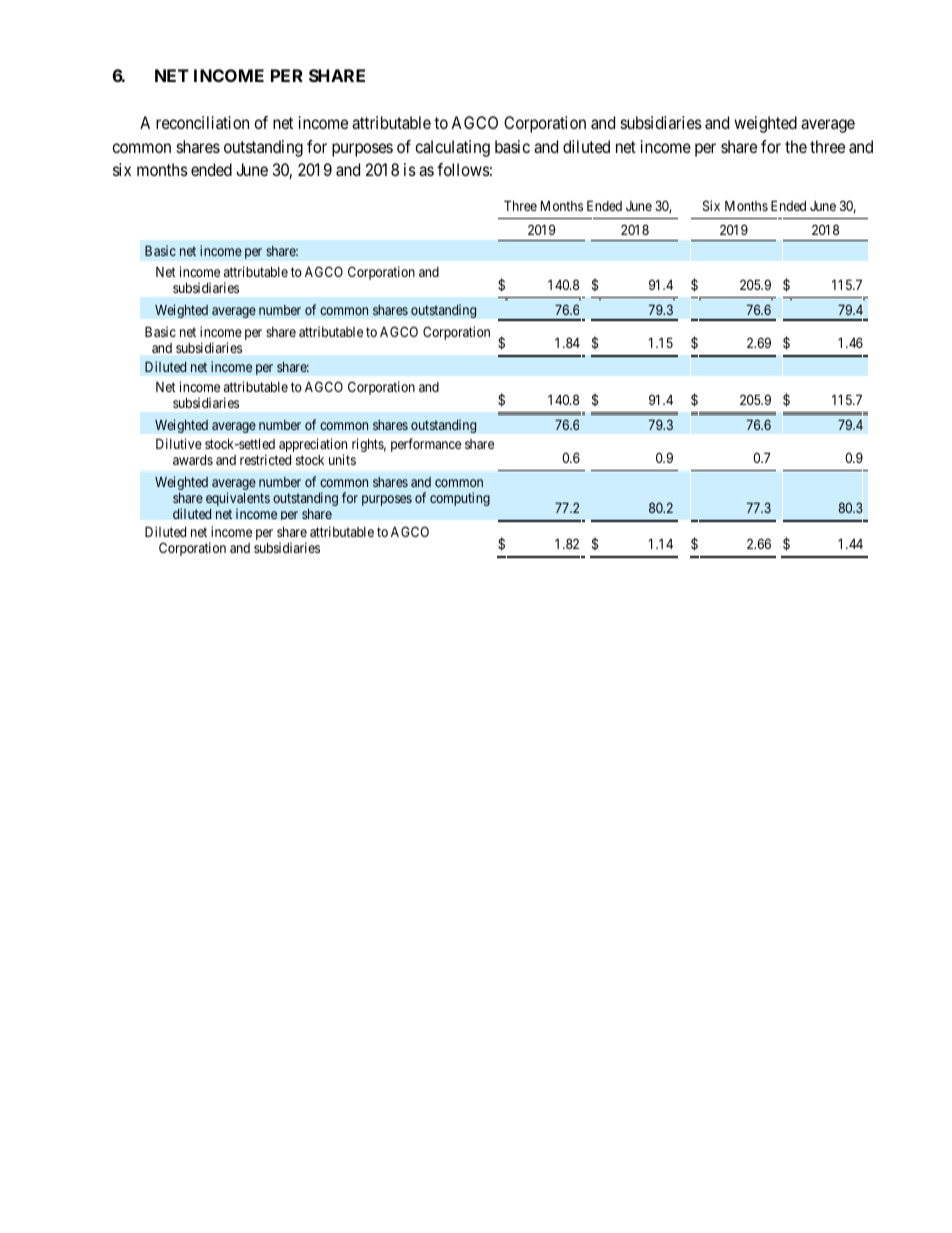 The height and width of the screenshot is (1233, 952). I want to click on calculating, so click(452, 148).
